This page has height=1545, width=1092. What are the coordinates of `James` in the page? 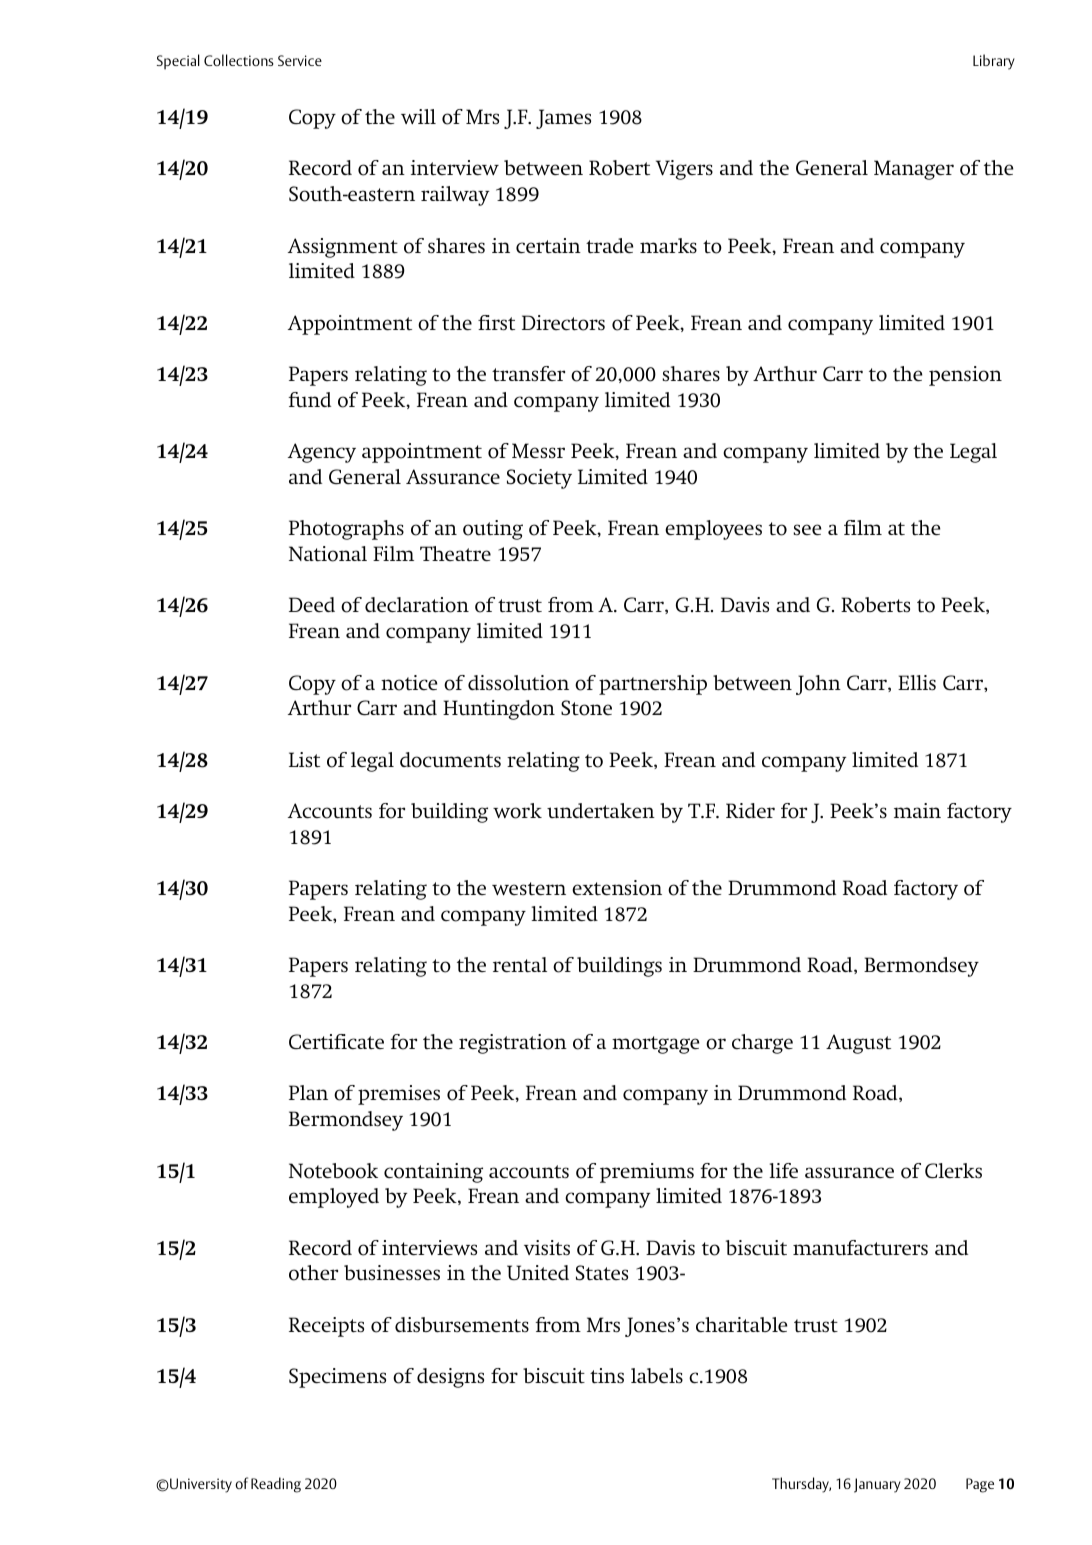 It's located at (563, 119).
